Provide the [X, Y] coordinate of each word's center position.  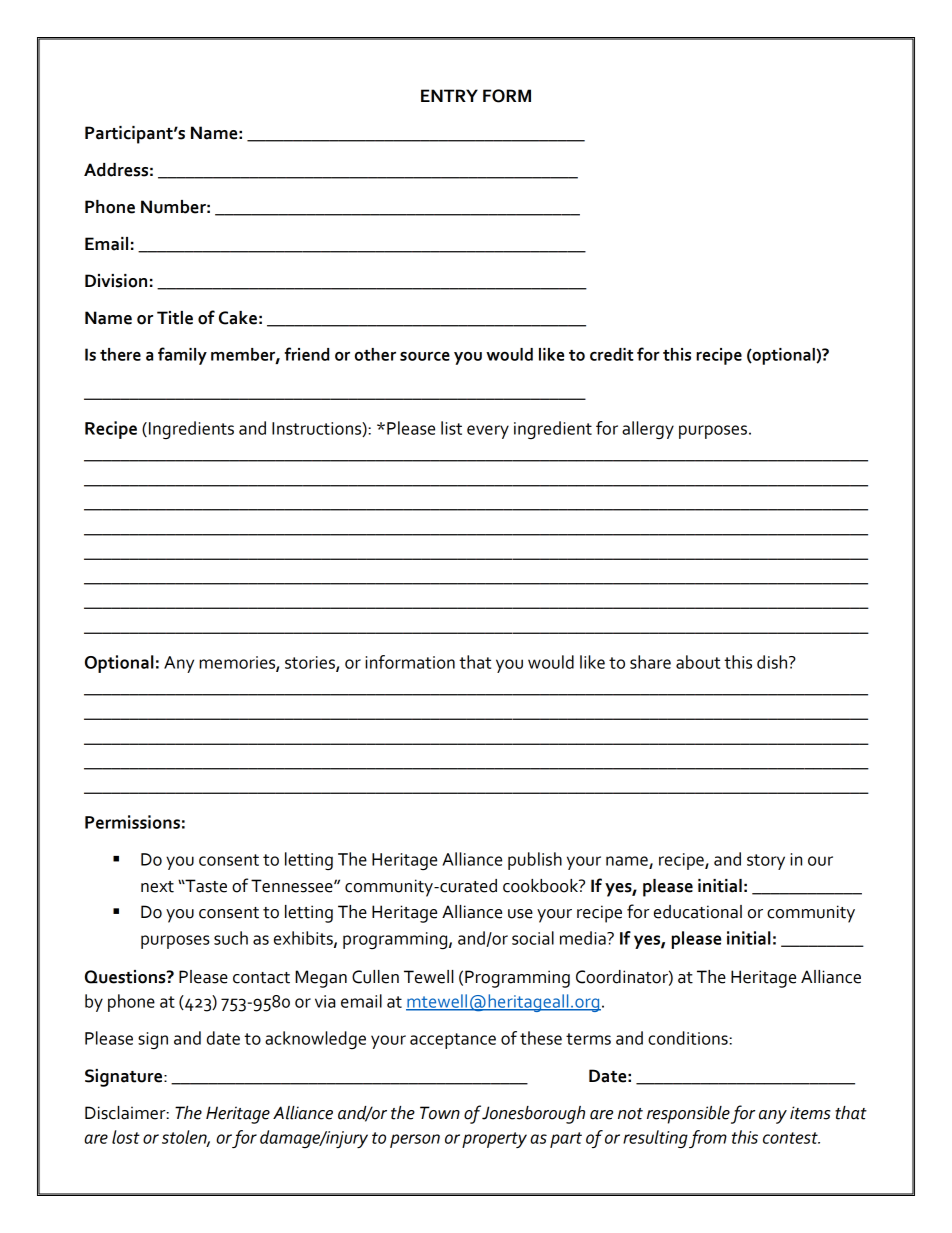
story [766, 862]
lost [126, 1137]
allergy [648, 430]
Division [116, 281]
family [182, 356]
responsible [688, 1115]
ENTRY [449, 95]
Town [440, 1113]
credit [612, 354]
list [451, 428]
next [157, 887]
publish [535, 861]
